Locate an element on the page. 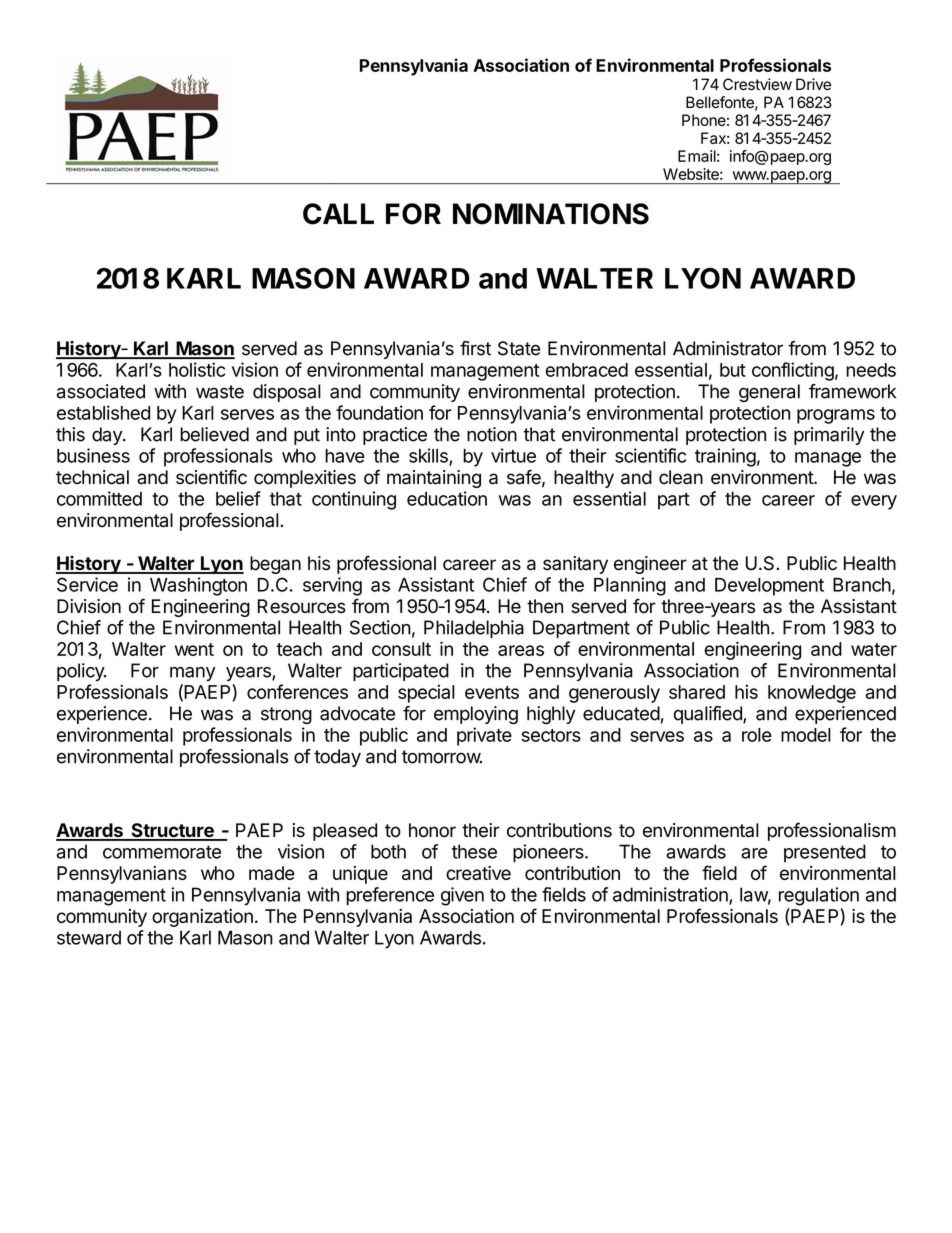 Image resolution: width=952 pixels, height=1233 pixels. every is located at coordinates (874, 502).
